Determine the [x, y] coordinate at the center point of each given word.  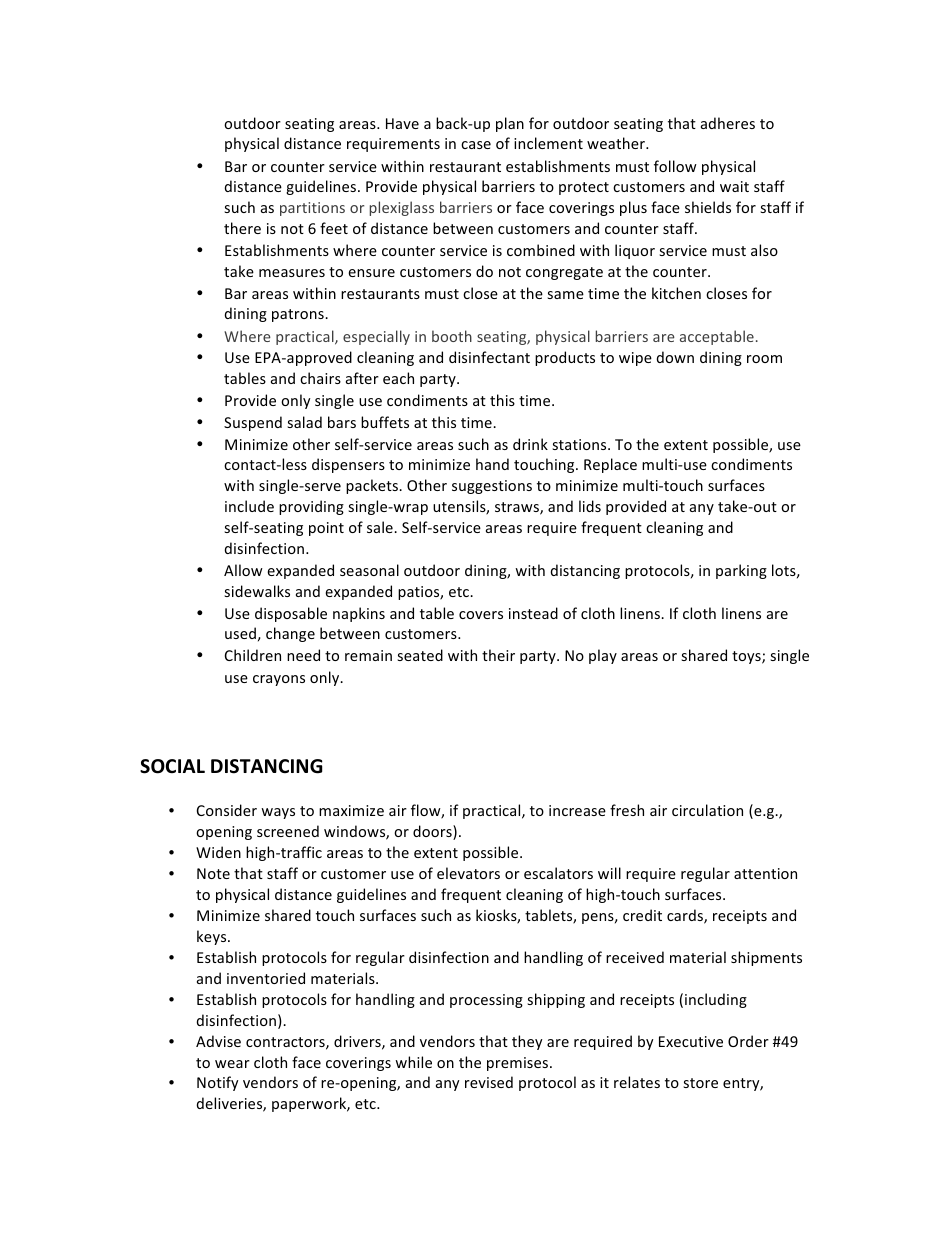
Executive [691, 1041]
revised [489, 1082]
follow [675, 166]
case [476, 145]
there [242, 228]
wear [232, 1064]
